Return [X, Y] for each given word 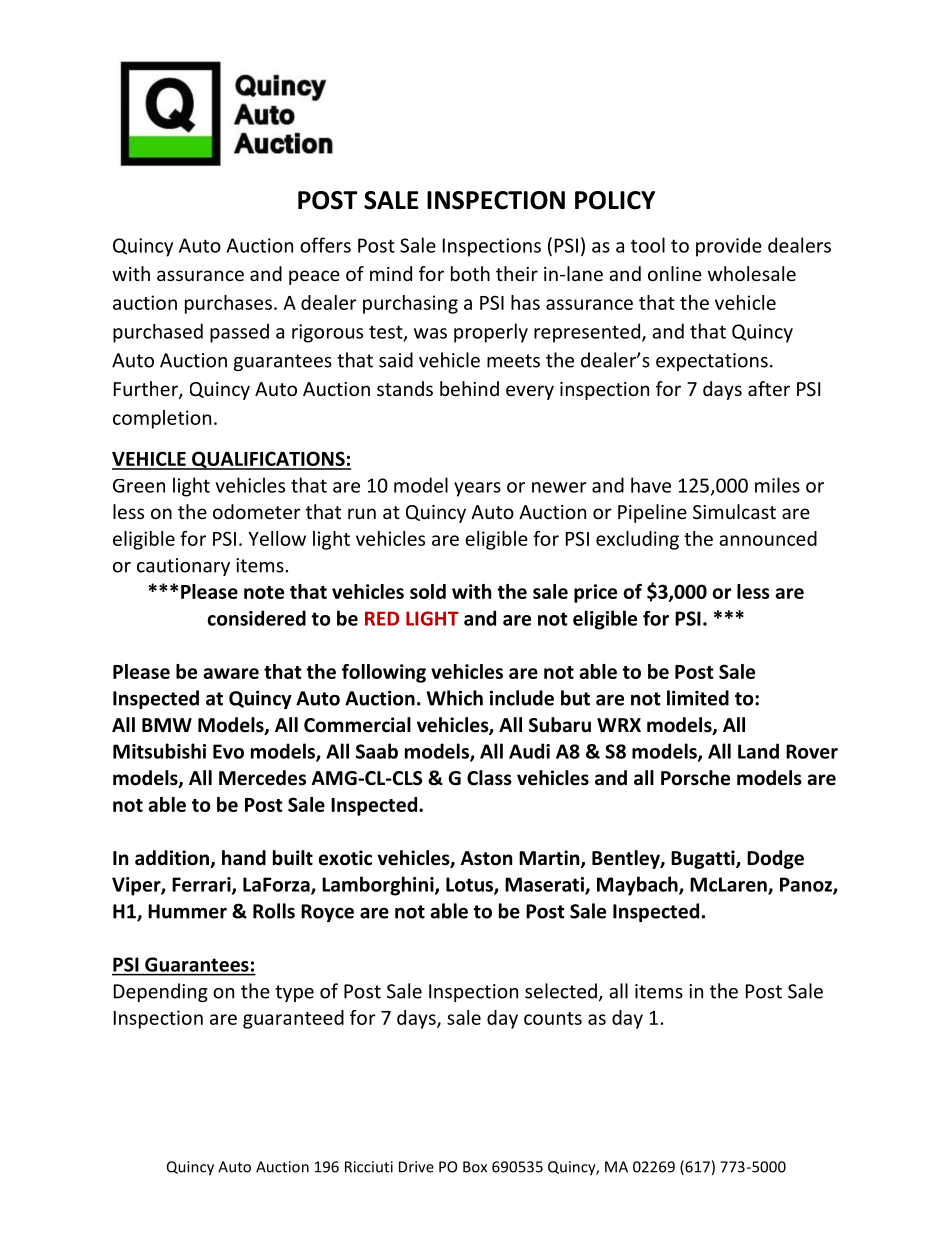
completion [162, 419]
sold [428, 591]
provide [729, 247]
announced [768, 538]
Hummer [187, 911]
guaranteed [293, 1019]
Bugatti [704, 859]
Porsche [695, 778]
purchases [228, 304]
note [264, 592]
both [470, 273]
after [769, 388]
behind [469, 388]
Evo [228, 751]
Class [489, 778]
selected [561, 991]
